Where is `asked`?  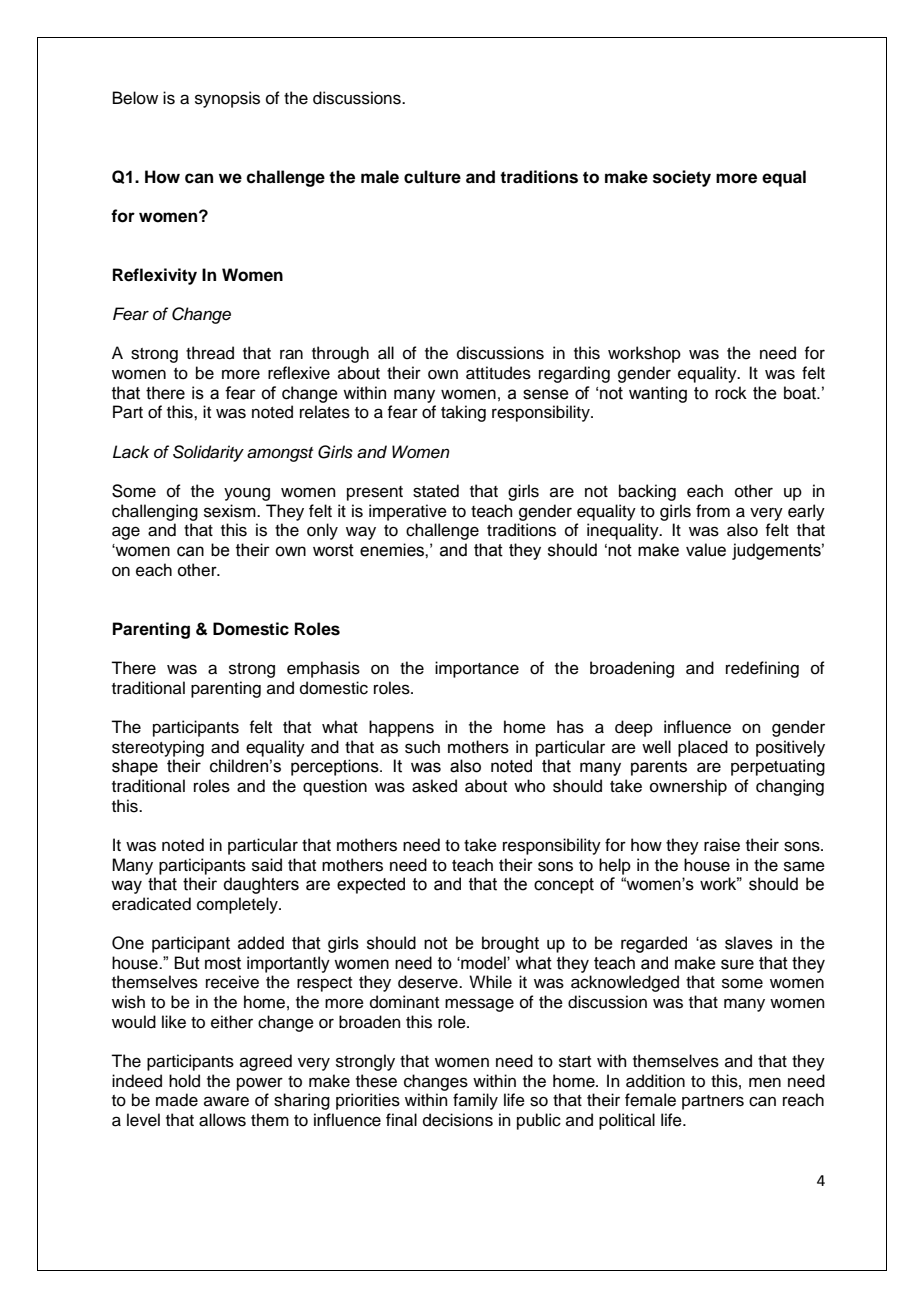 asked is located at coordinates (434, 786).
